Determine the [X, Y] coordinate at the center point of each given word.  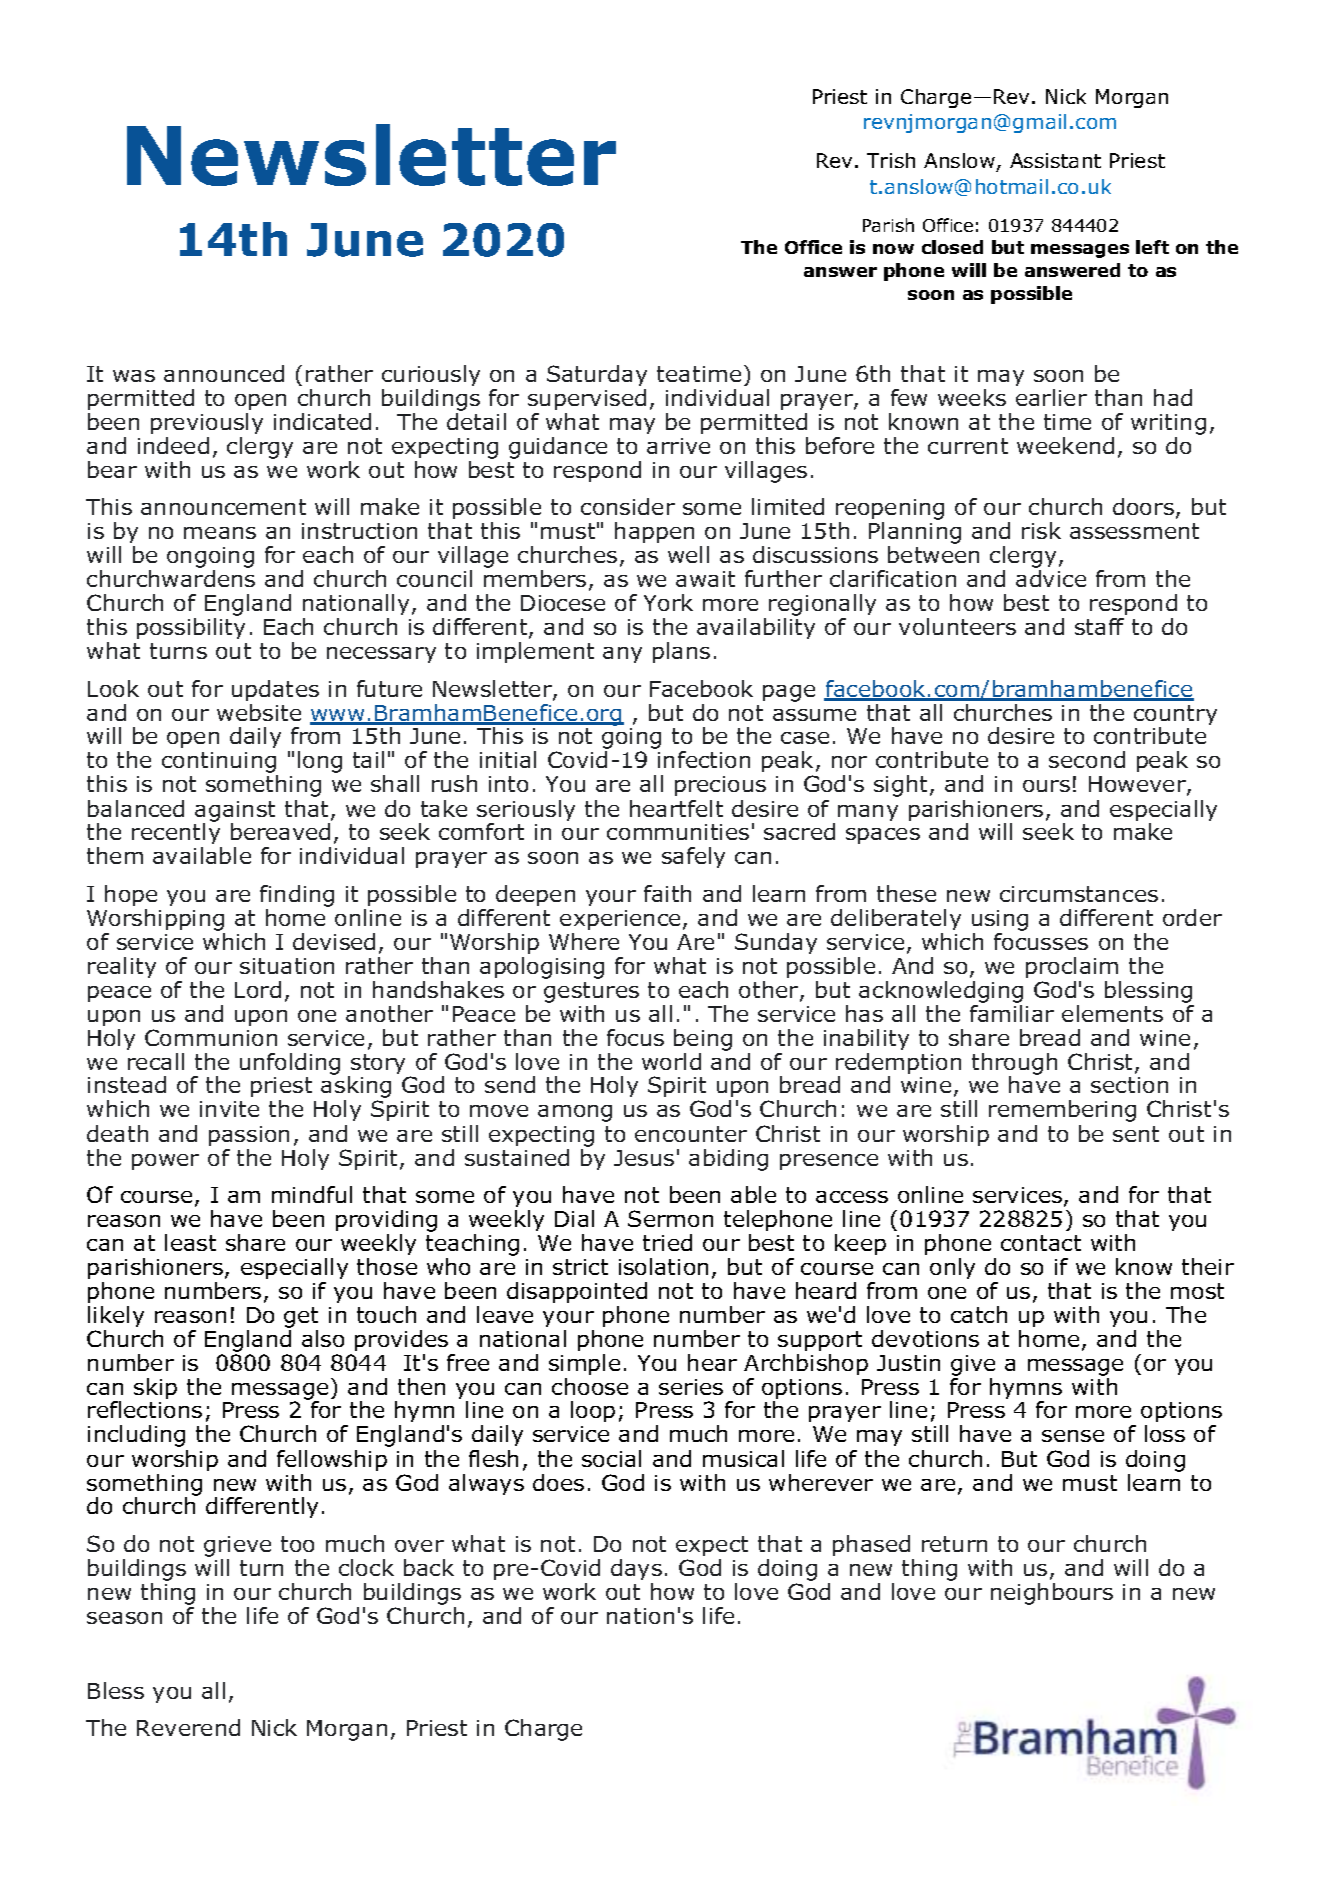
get [301, 1317]
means [220, 533]
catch [979, 1314]
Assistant [1055, 160]
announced [224, 373]
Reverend [188, 1727]
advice [1051, 578]
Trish [891, 160]
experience [620, 920]
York [668, 602]
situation [287, 966]
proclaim [1072, 967]
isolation [663, 1266]
